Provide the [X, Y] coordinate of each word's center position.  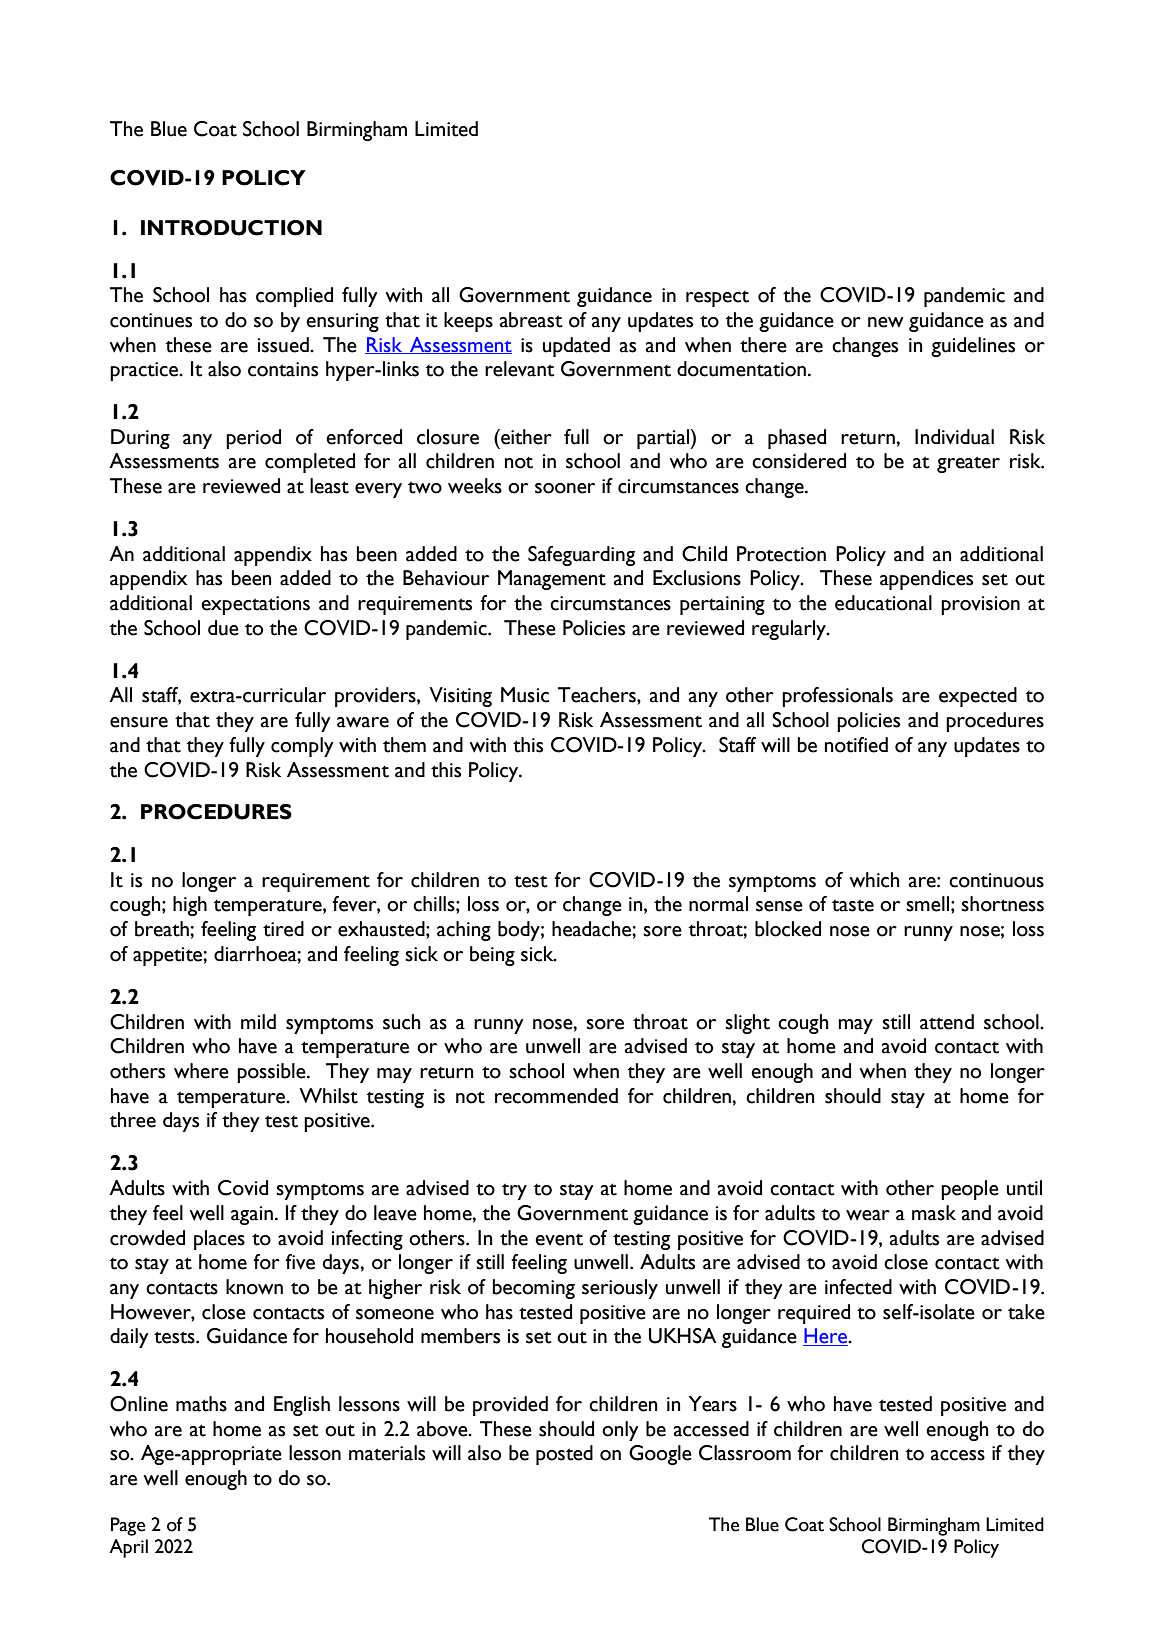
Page [128, 1526]
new [886, 322]
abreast [531, 320]
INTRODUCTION [231, 228]
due [223, 628]
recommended [556, 1096]
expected [978, 697]
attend [947, 1022]
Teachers [598, 695]
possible [272, 1073]
